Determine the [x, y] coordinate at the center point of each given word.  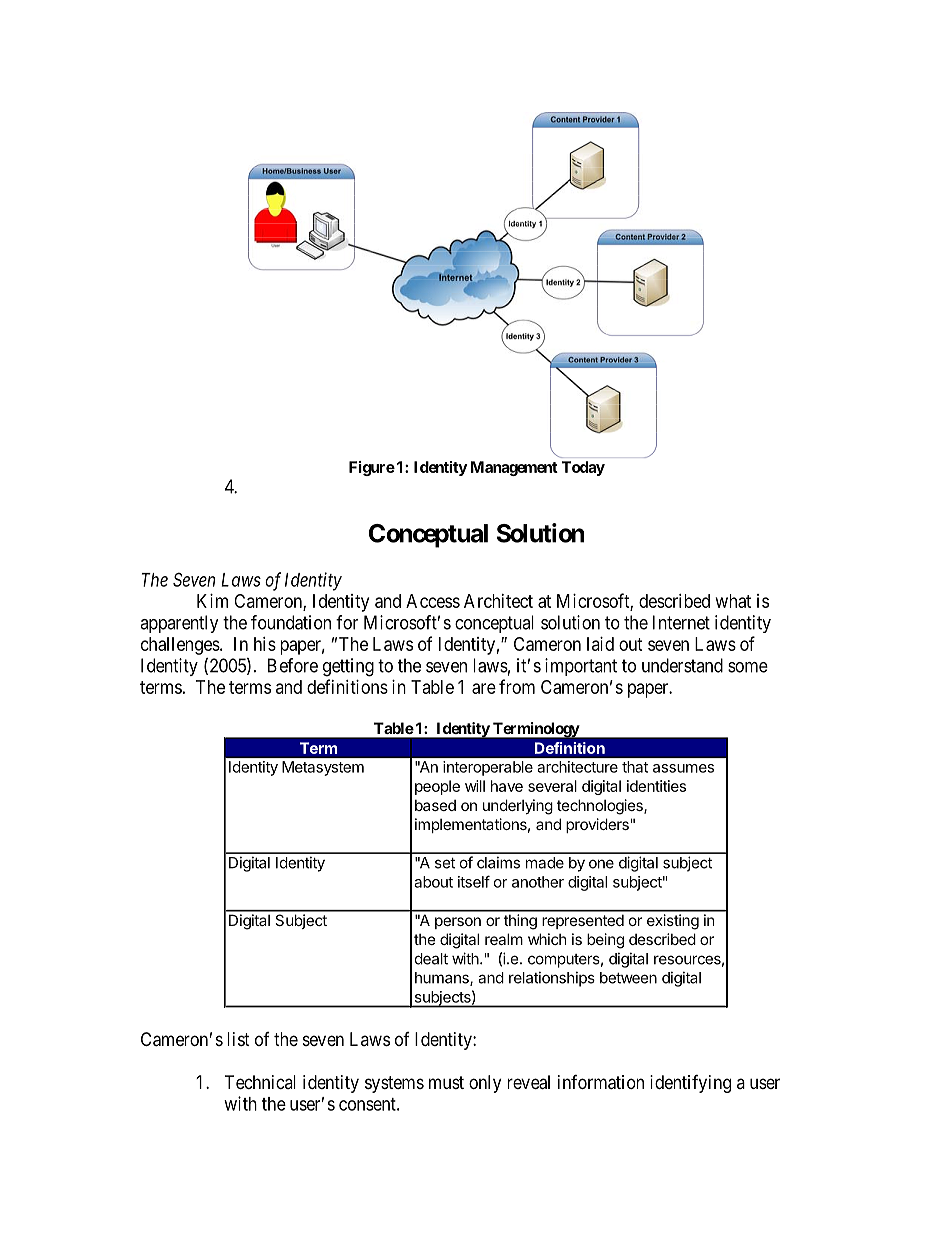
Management [514, 468]
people [437, 787]
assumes [683, 768]
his [265, 644]
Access [433, 601]
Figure [372, 468]
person [458, 923]
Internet [681, 622]
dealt [431, 959]
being [605, 941]
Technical [260, 1082]
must [446, 1082]
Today [583, 468]
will [475, 786]
